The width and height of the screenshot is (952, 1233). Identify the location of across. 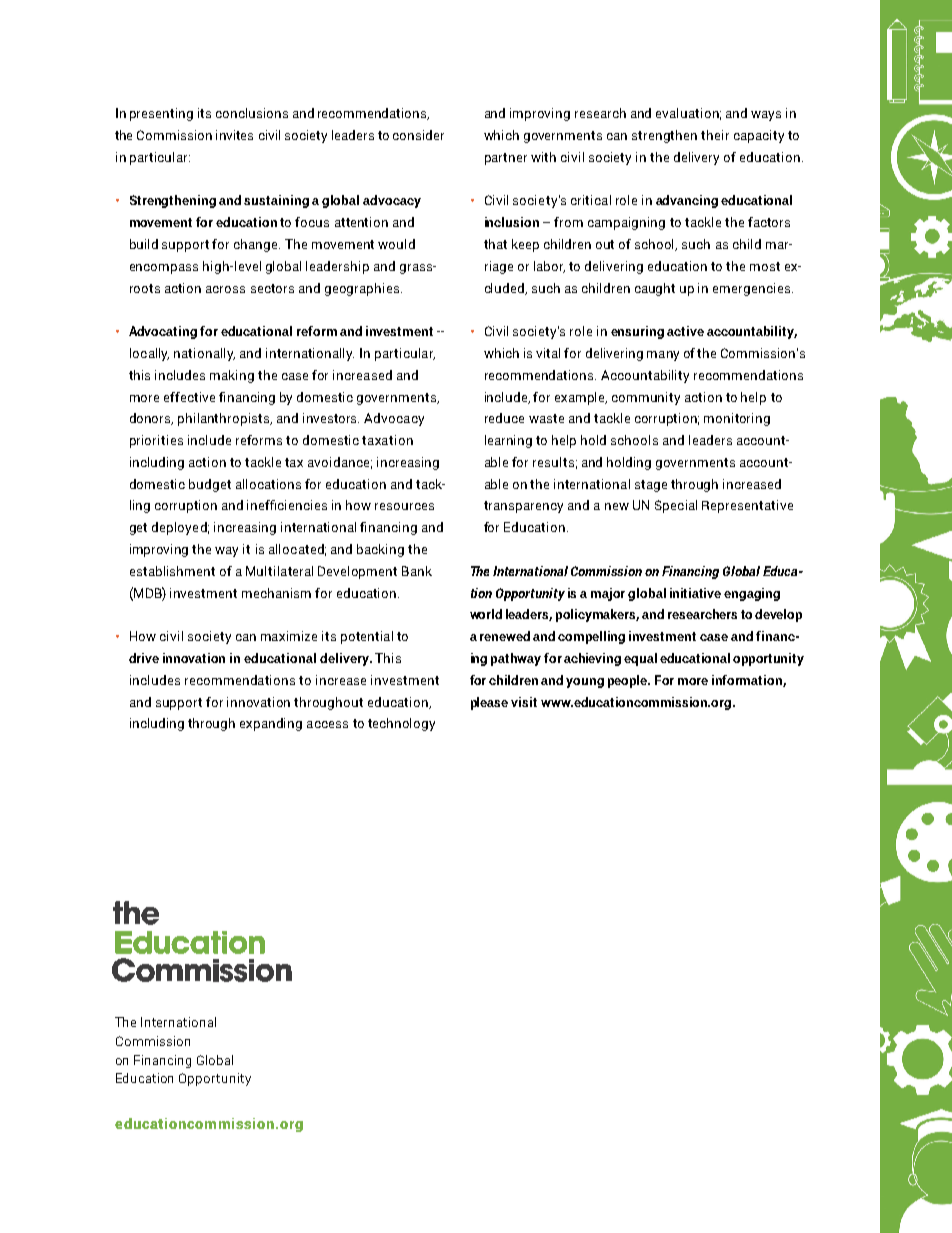
(225, 289).
